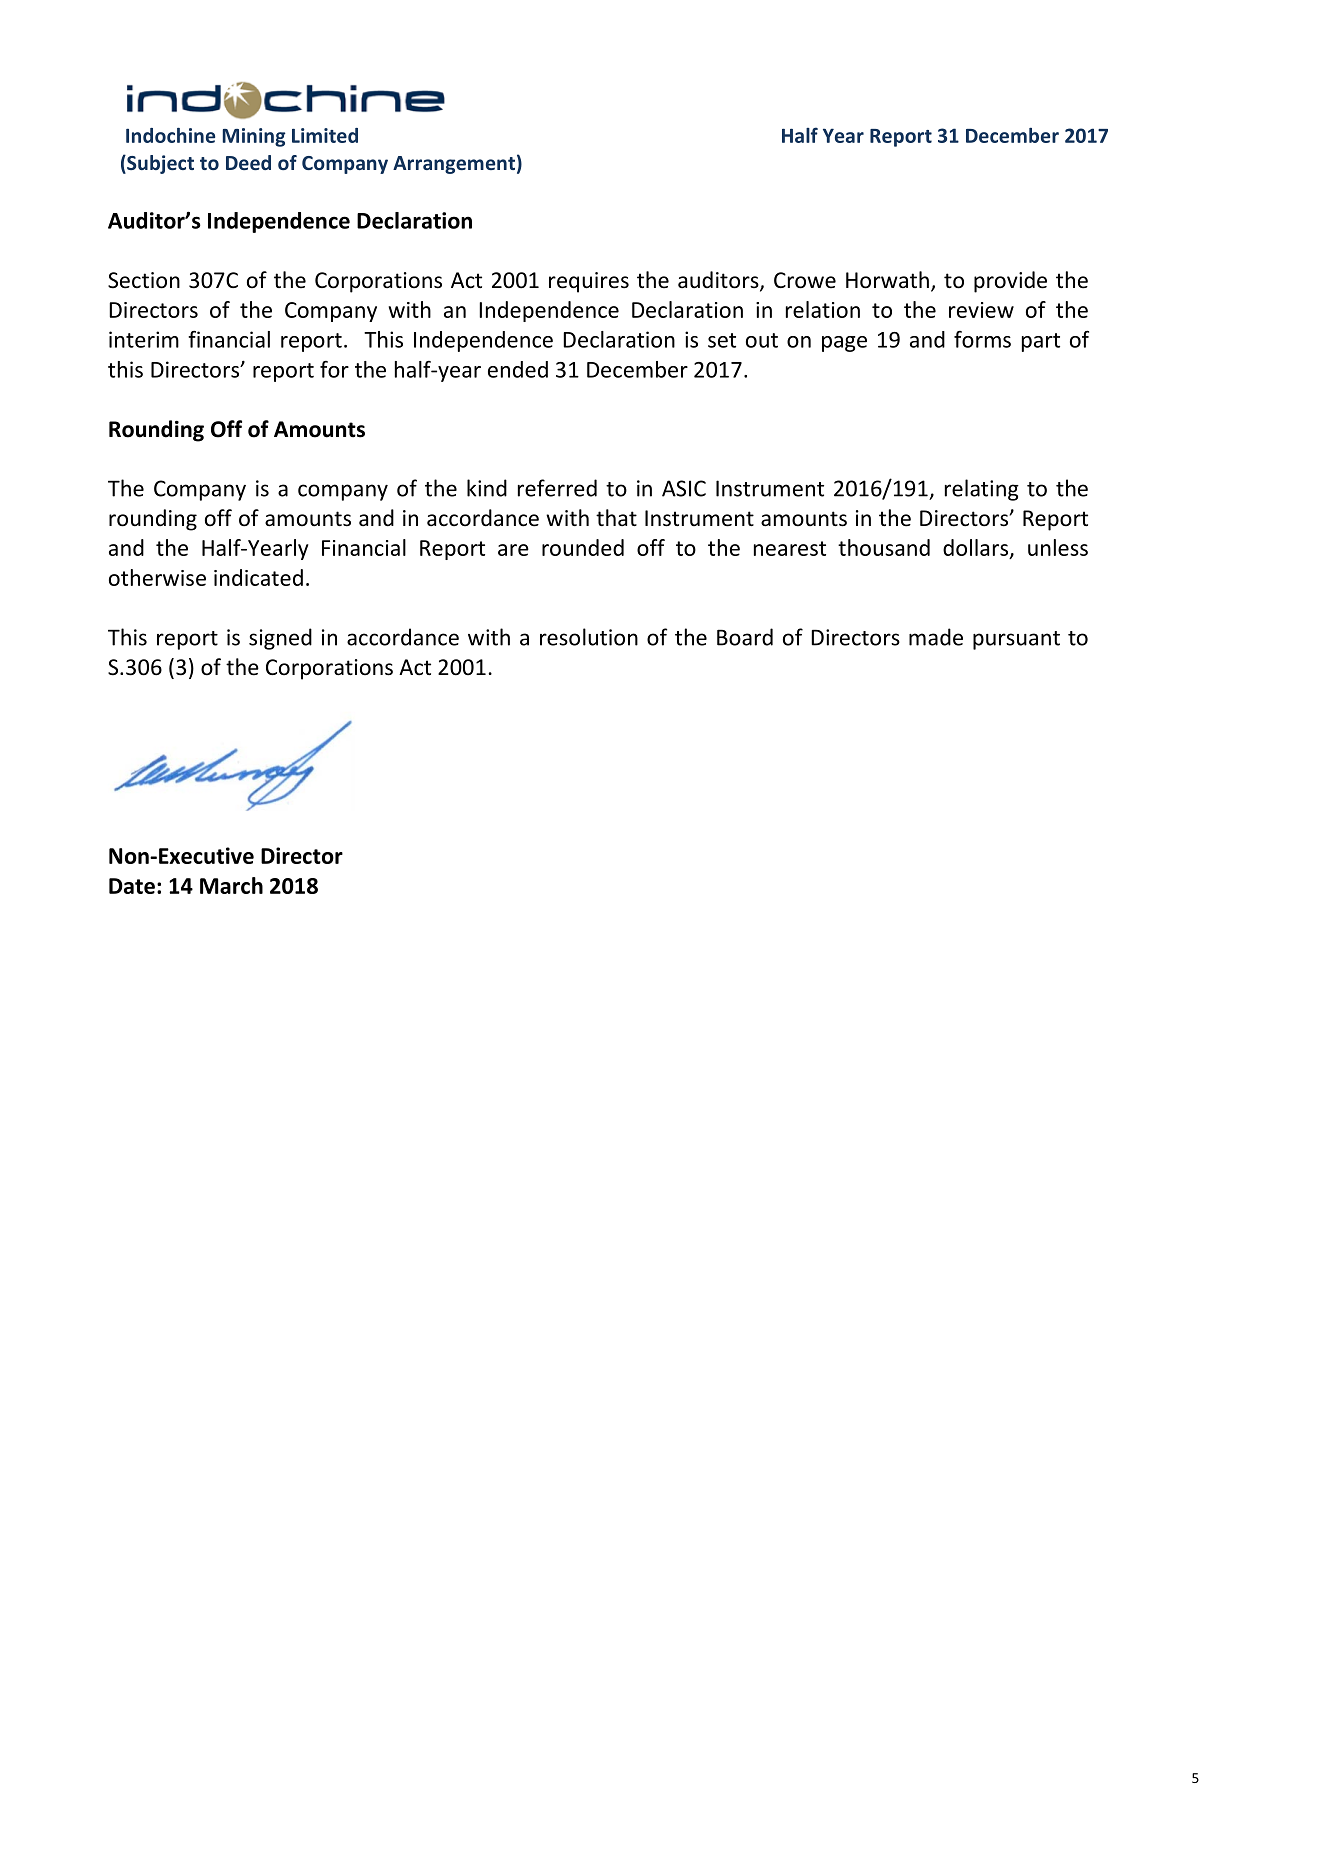  Describe the element at coordinates (1016, 640) in the screenshot. I see `pursuant` at that location.
